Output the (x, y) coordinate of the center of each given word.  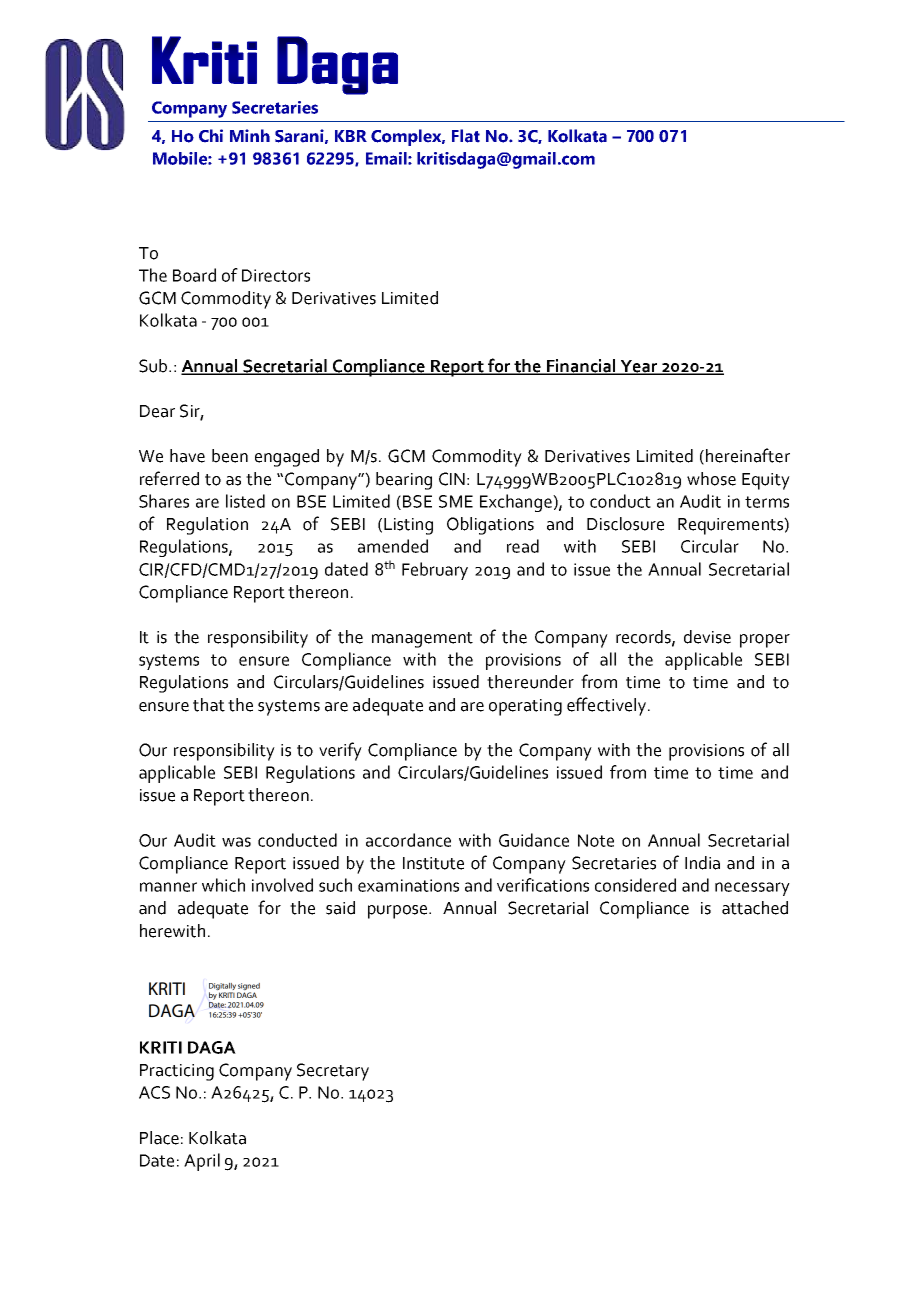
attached (755, 908)
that (209, 705)
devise (707, 637)
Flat (466, 136)
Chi (211, 136)
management (422, 640)
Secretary (333, 1072)
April (202, 1162)
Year (639, 367)
